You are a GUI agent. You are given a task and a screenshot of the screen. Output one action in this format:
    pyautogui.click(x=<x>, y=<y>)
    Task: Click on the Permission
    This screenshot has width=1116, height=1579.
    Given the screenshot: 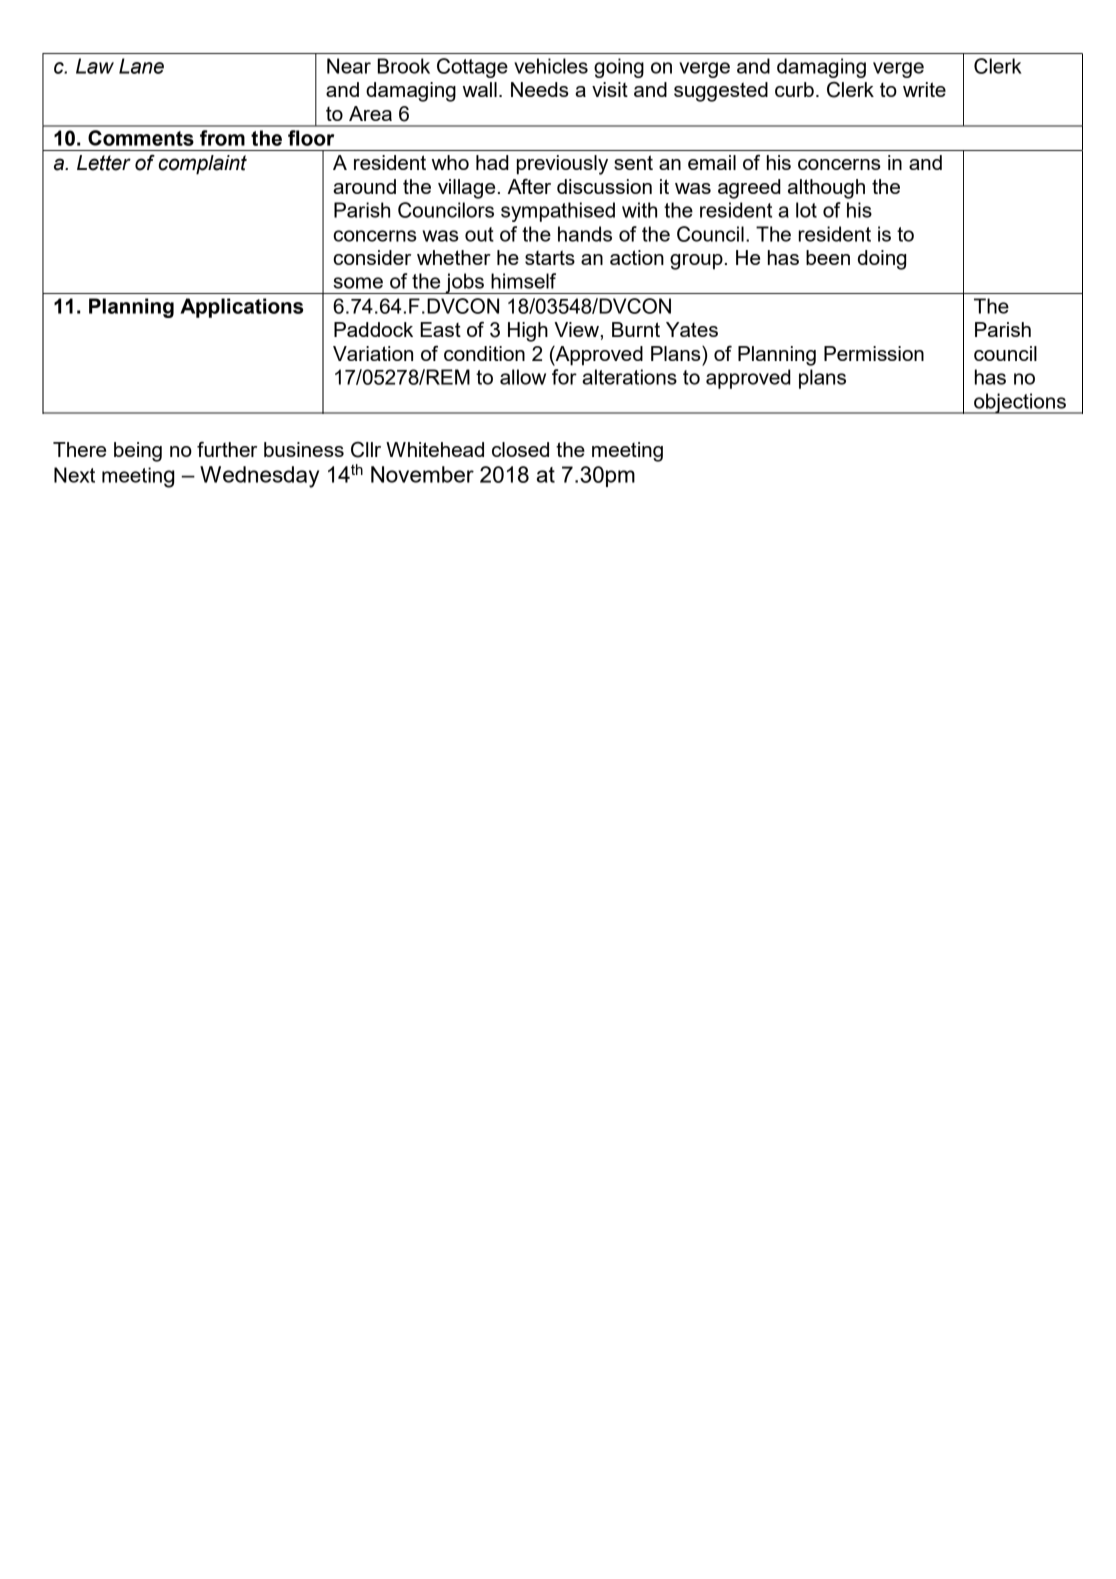 What is the action you would take?
    pyautogui.click(x=874, y=353)
